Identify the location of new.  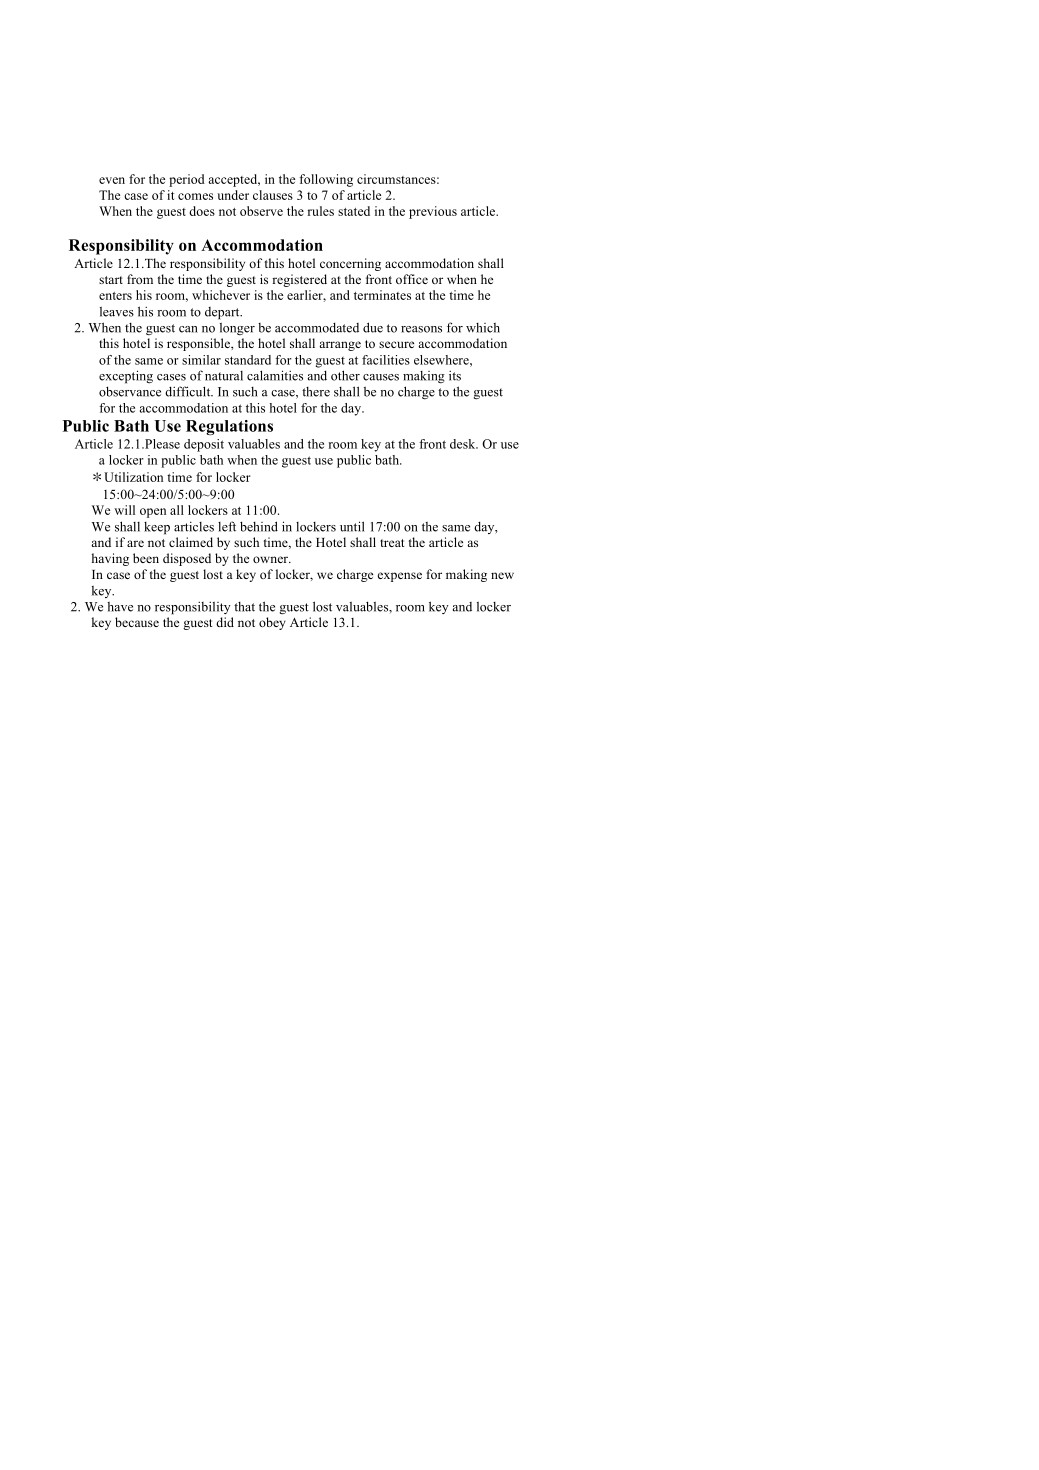
(502, 575).
